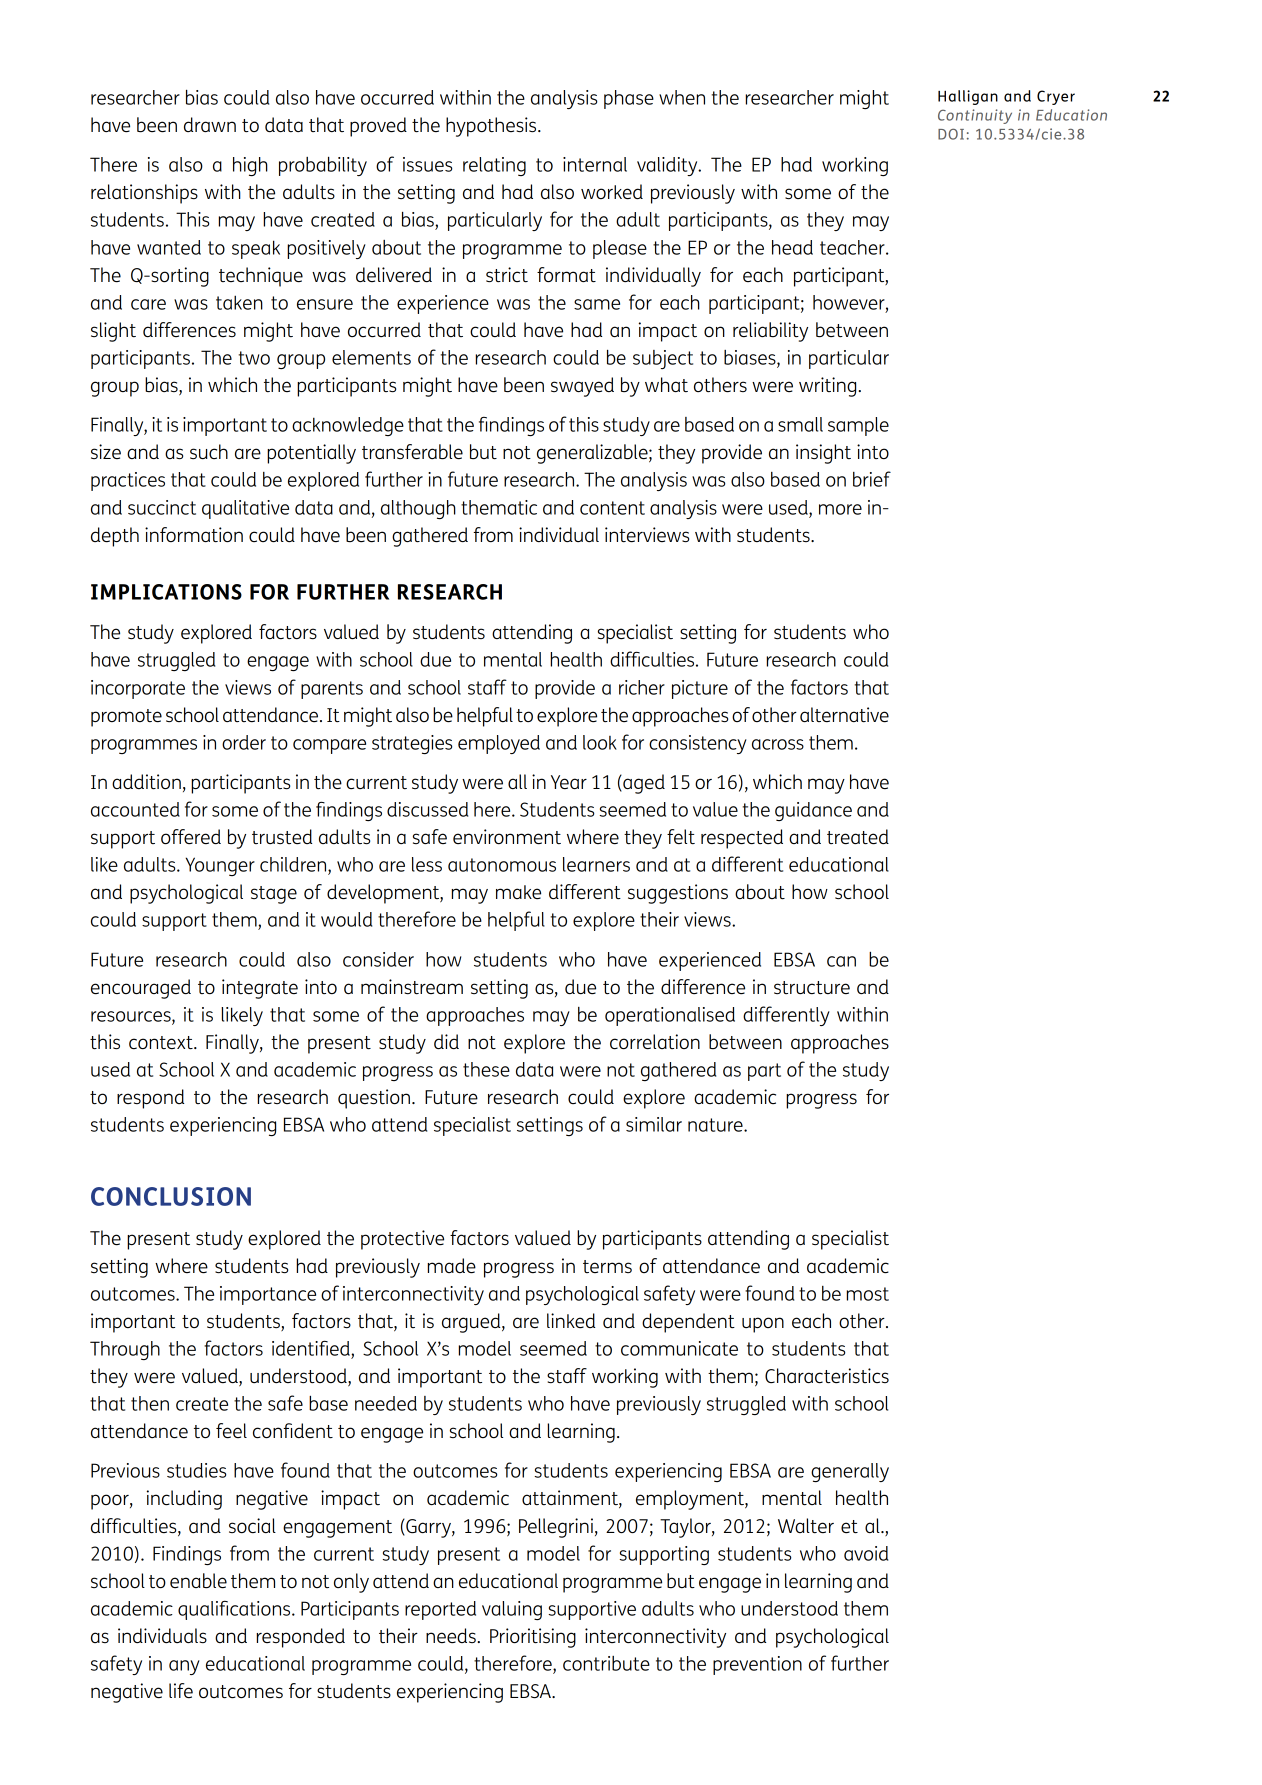 This screenshot has height=1785, width=1262. Describe the element at coordinates (184, 1667) in the screenshot. I see `any` at that location.
